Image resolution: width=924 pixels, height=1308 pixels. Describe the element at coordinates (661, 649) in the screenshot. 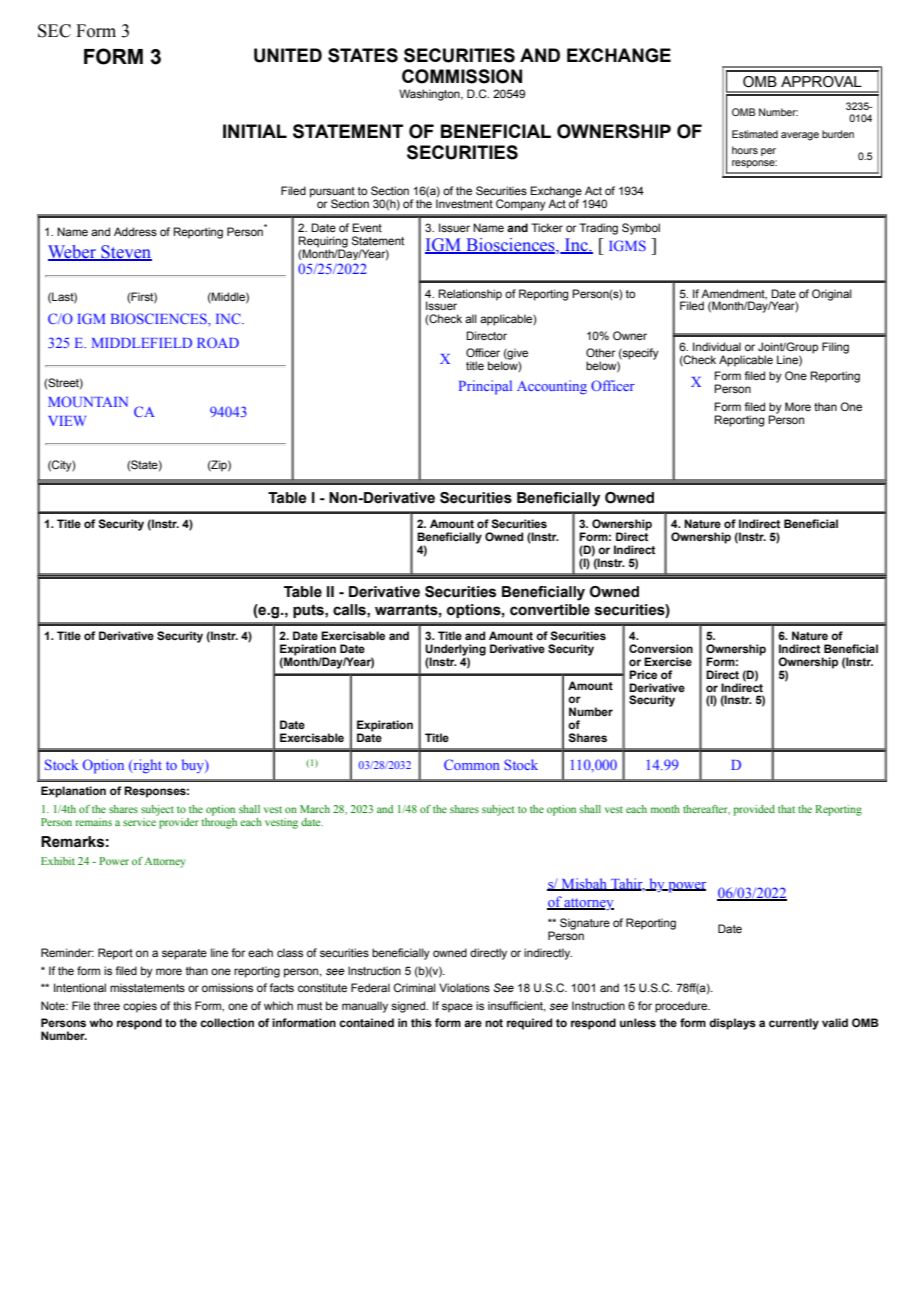

I see `Conversion` at that location.
